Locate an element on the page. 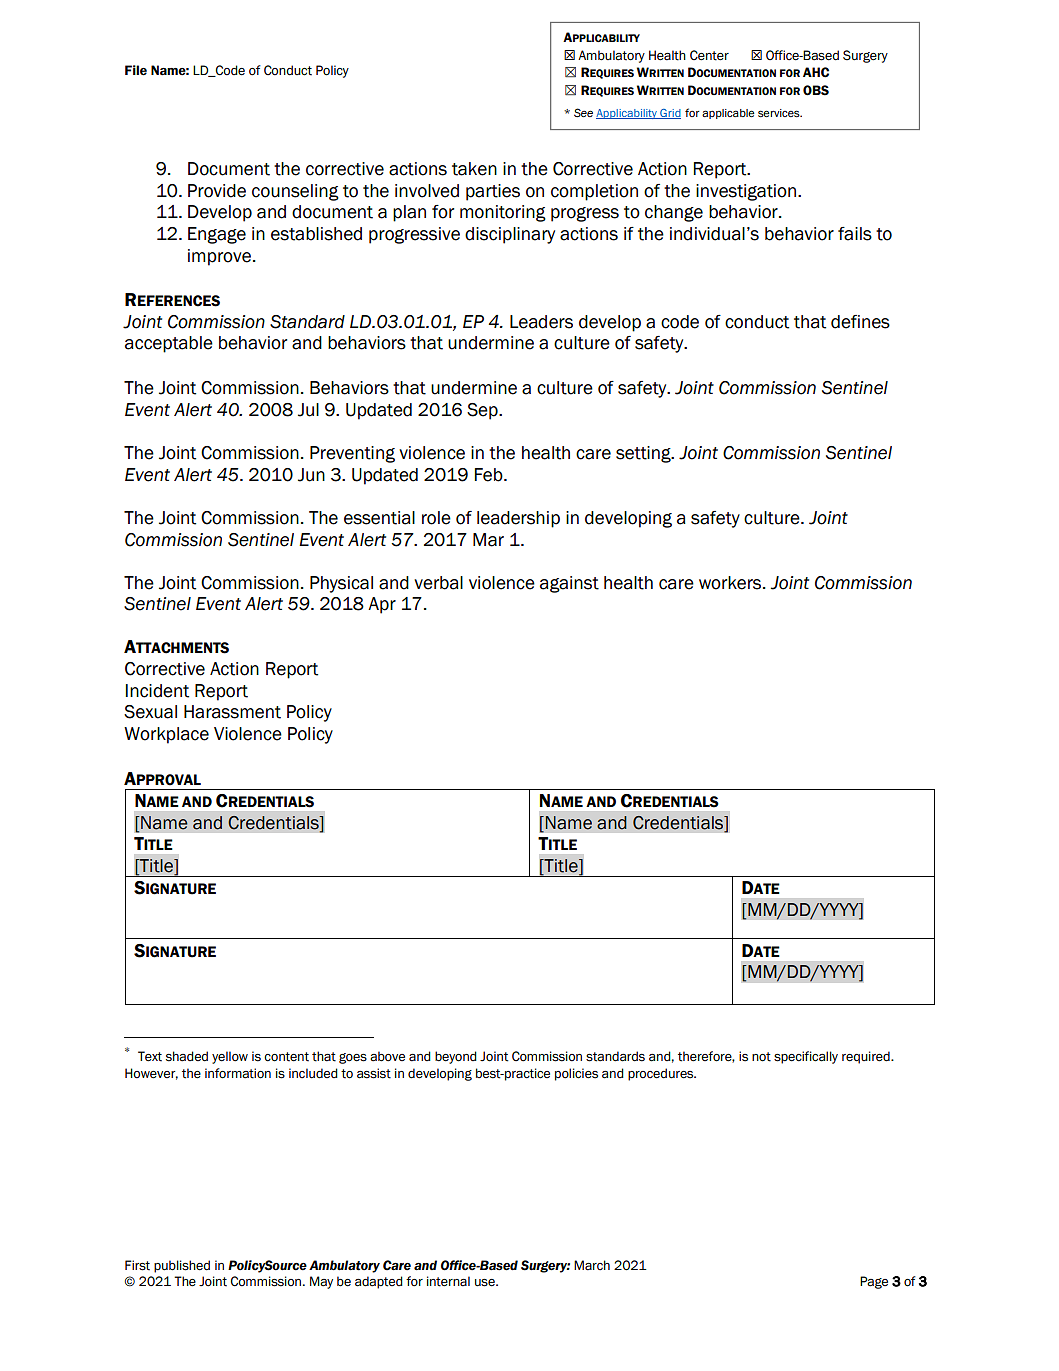  published is located at coordinates (182, 1266).
